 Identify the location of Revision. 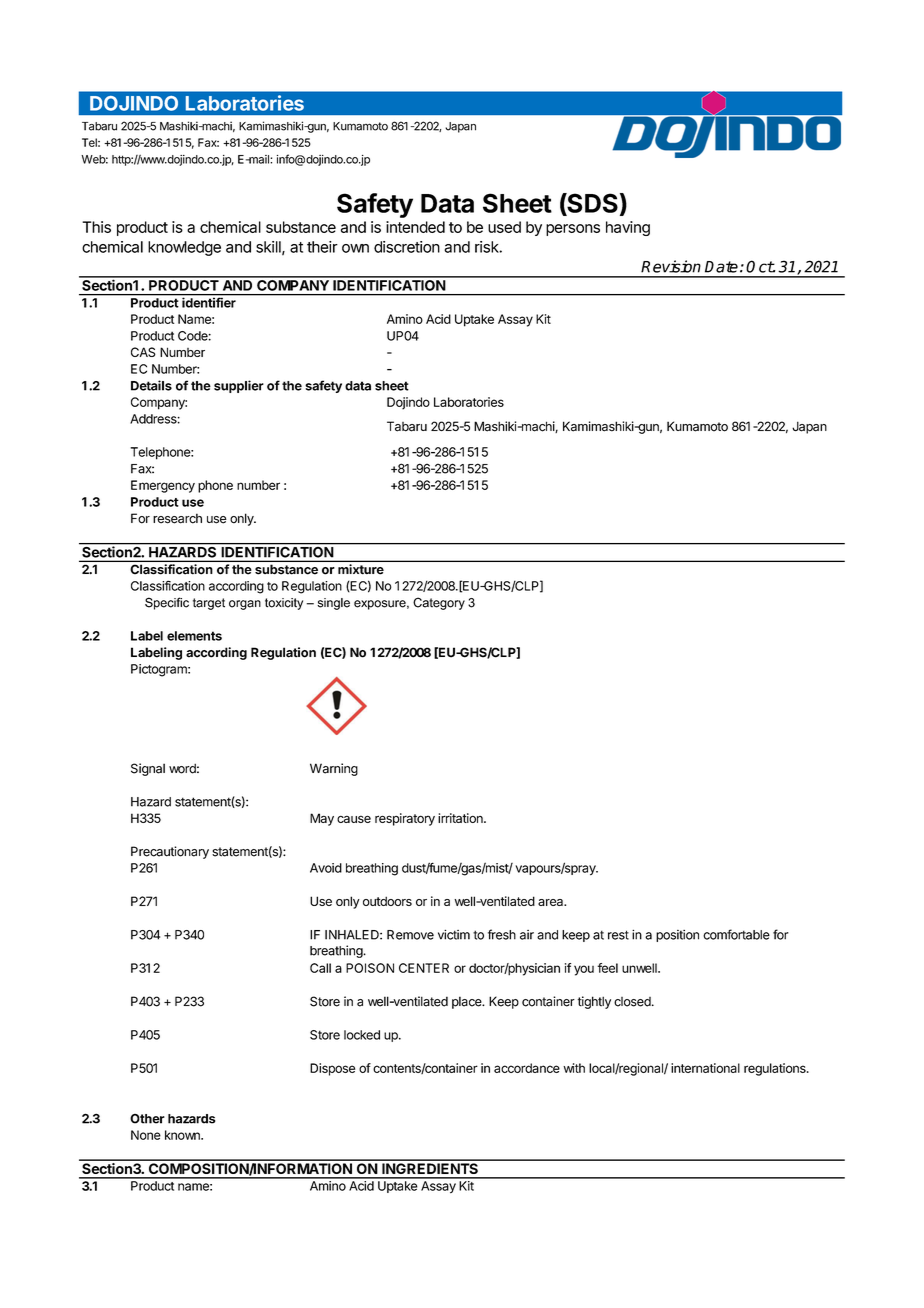
(671, 266).
